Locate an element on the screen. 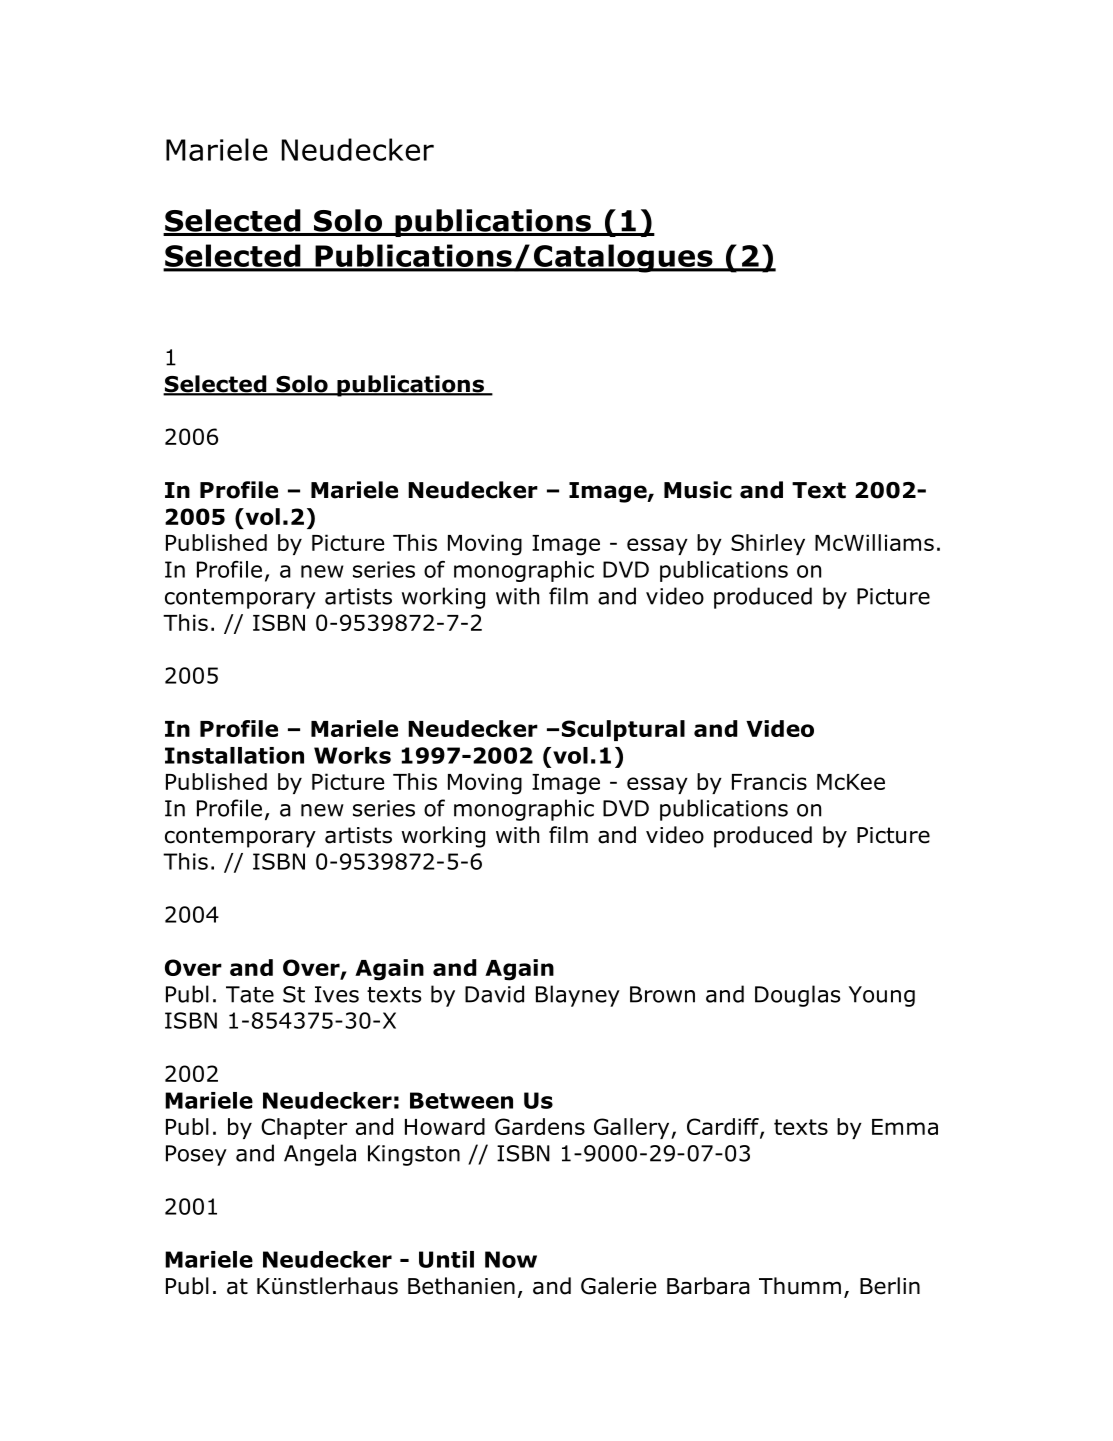  Douglas is located at coordinates (797, 996).
